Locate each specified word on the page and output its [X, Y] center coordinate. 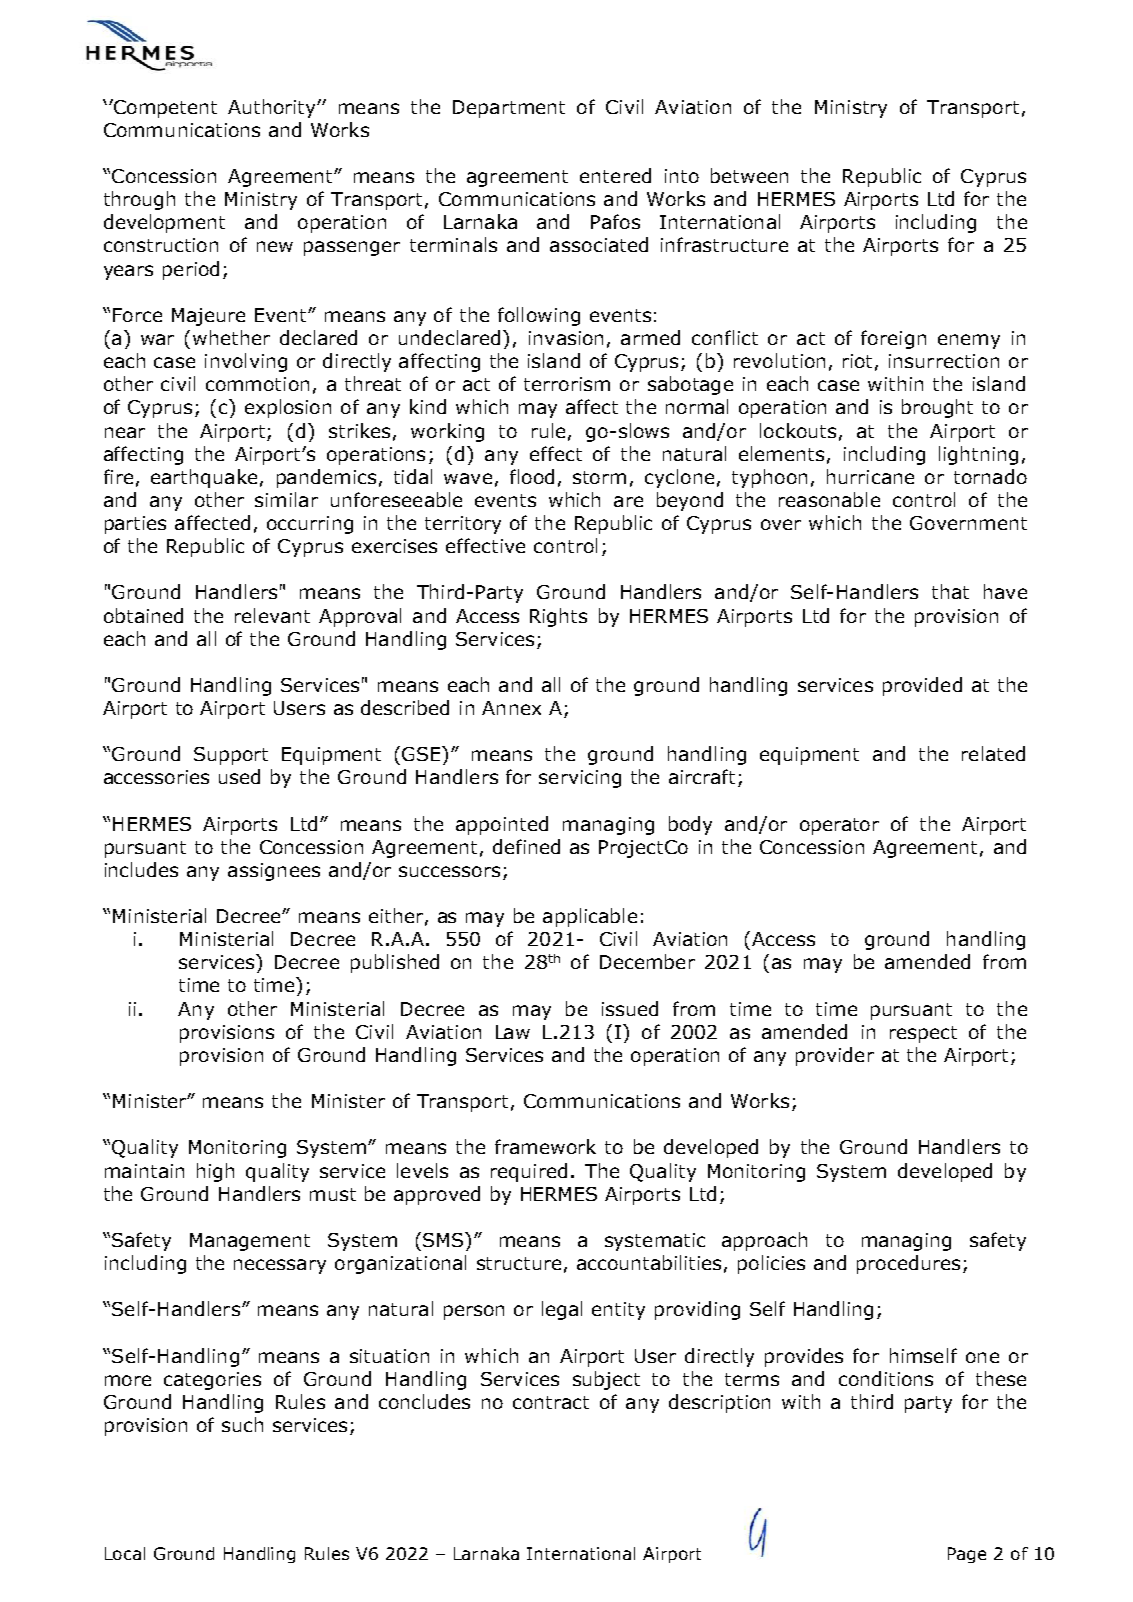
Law [513, 1032]
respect [923, 1034]
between [749, 175]
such [242, 1424]
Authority [273, 108]
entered [615, 175]
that [950, 591]
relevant [272, 615]
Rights [558, 617]
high [215, 1172]
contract [551, 1402]
